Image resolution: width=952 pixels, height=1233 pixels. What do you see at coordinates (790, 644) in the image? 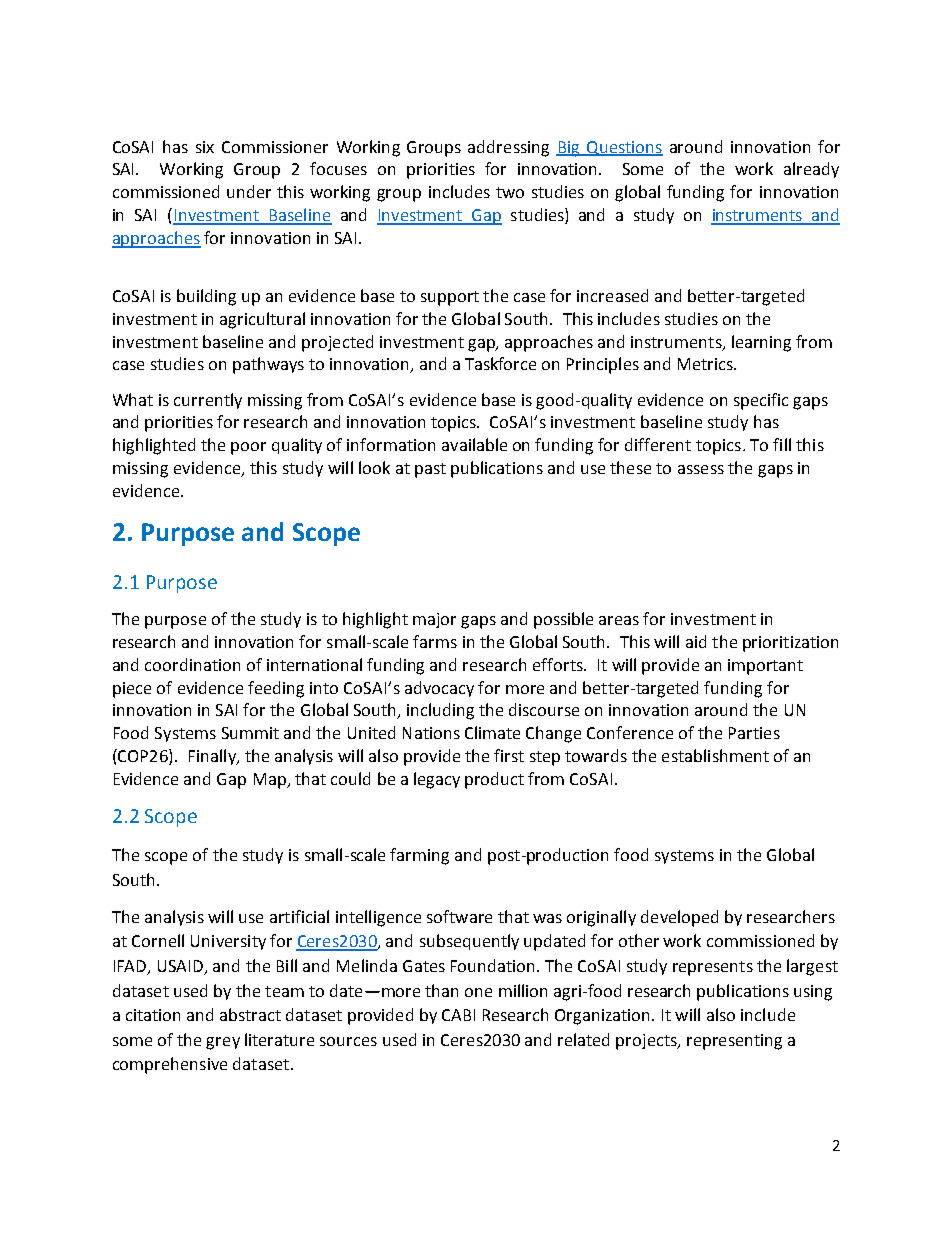
I see `prioritization` at bounding box center [790, 644].
